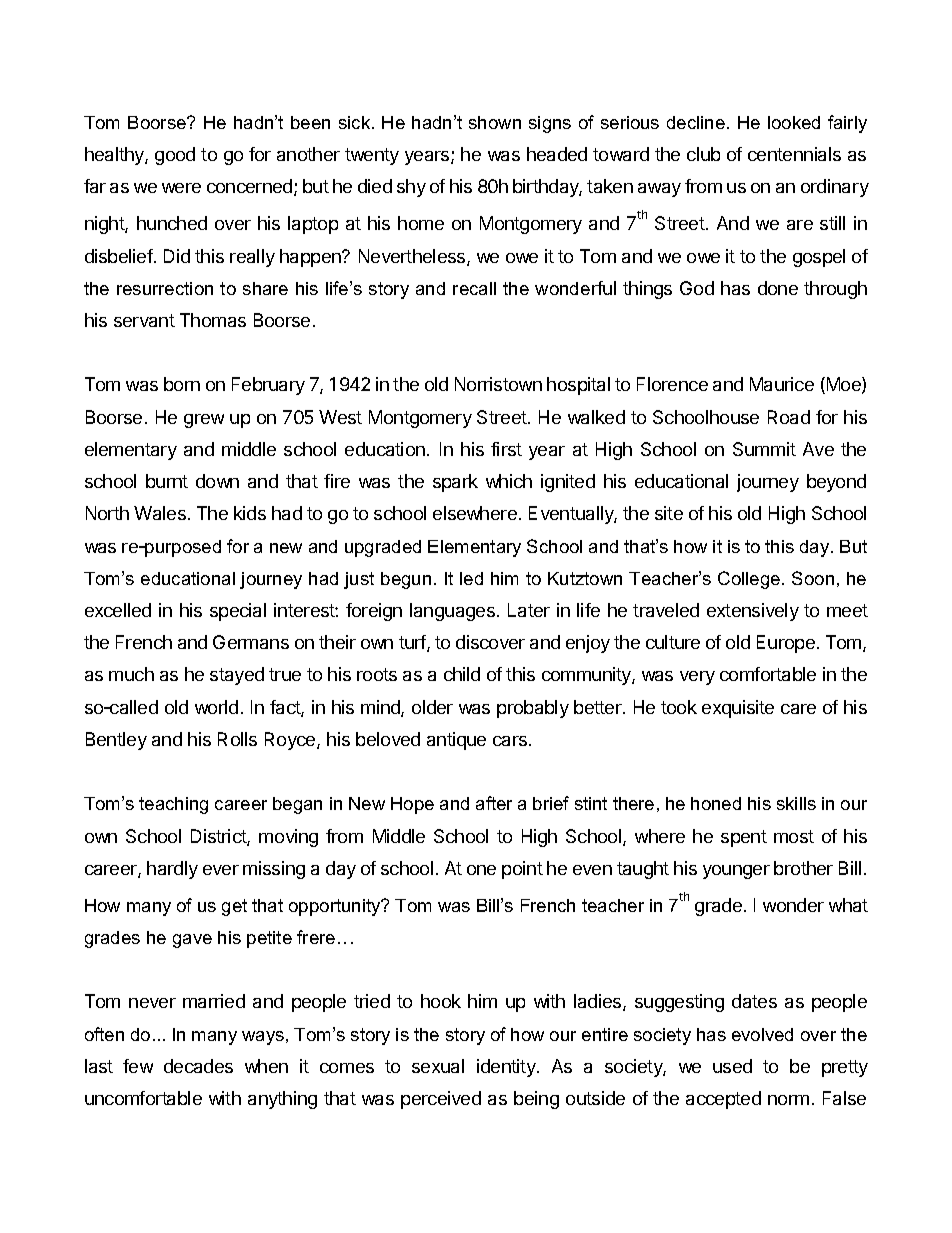  I want to click on good, so click(175, 156).
